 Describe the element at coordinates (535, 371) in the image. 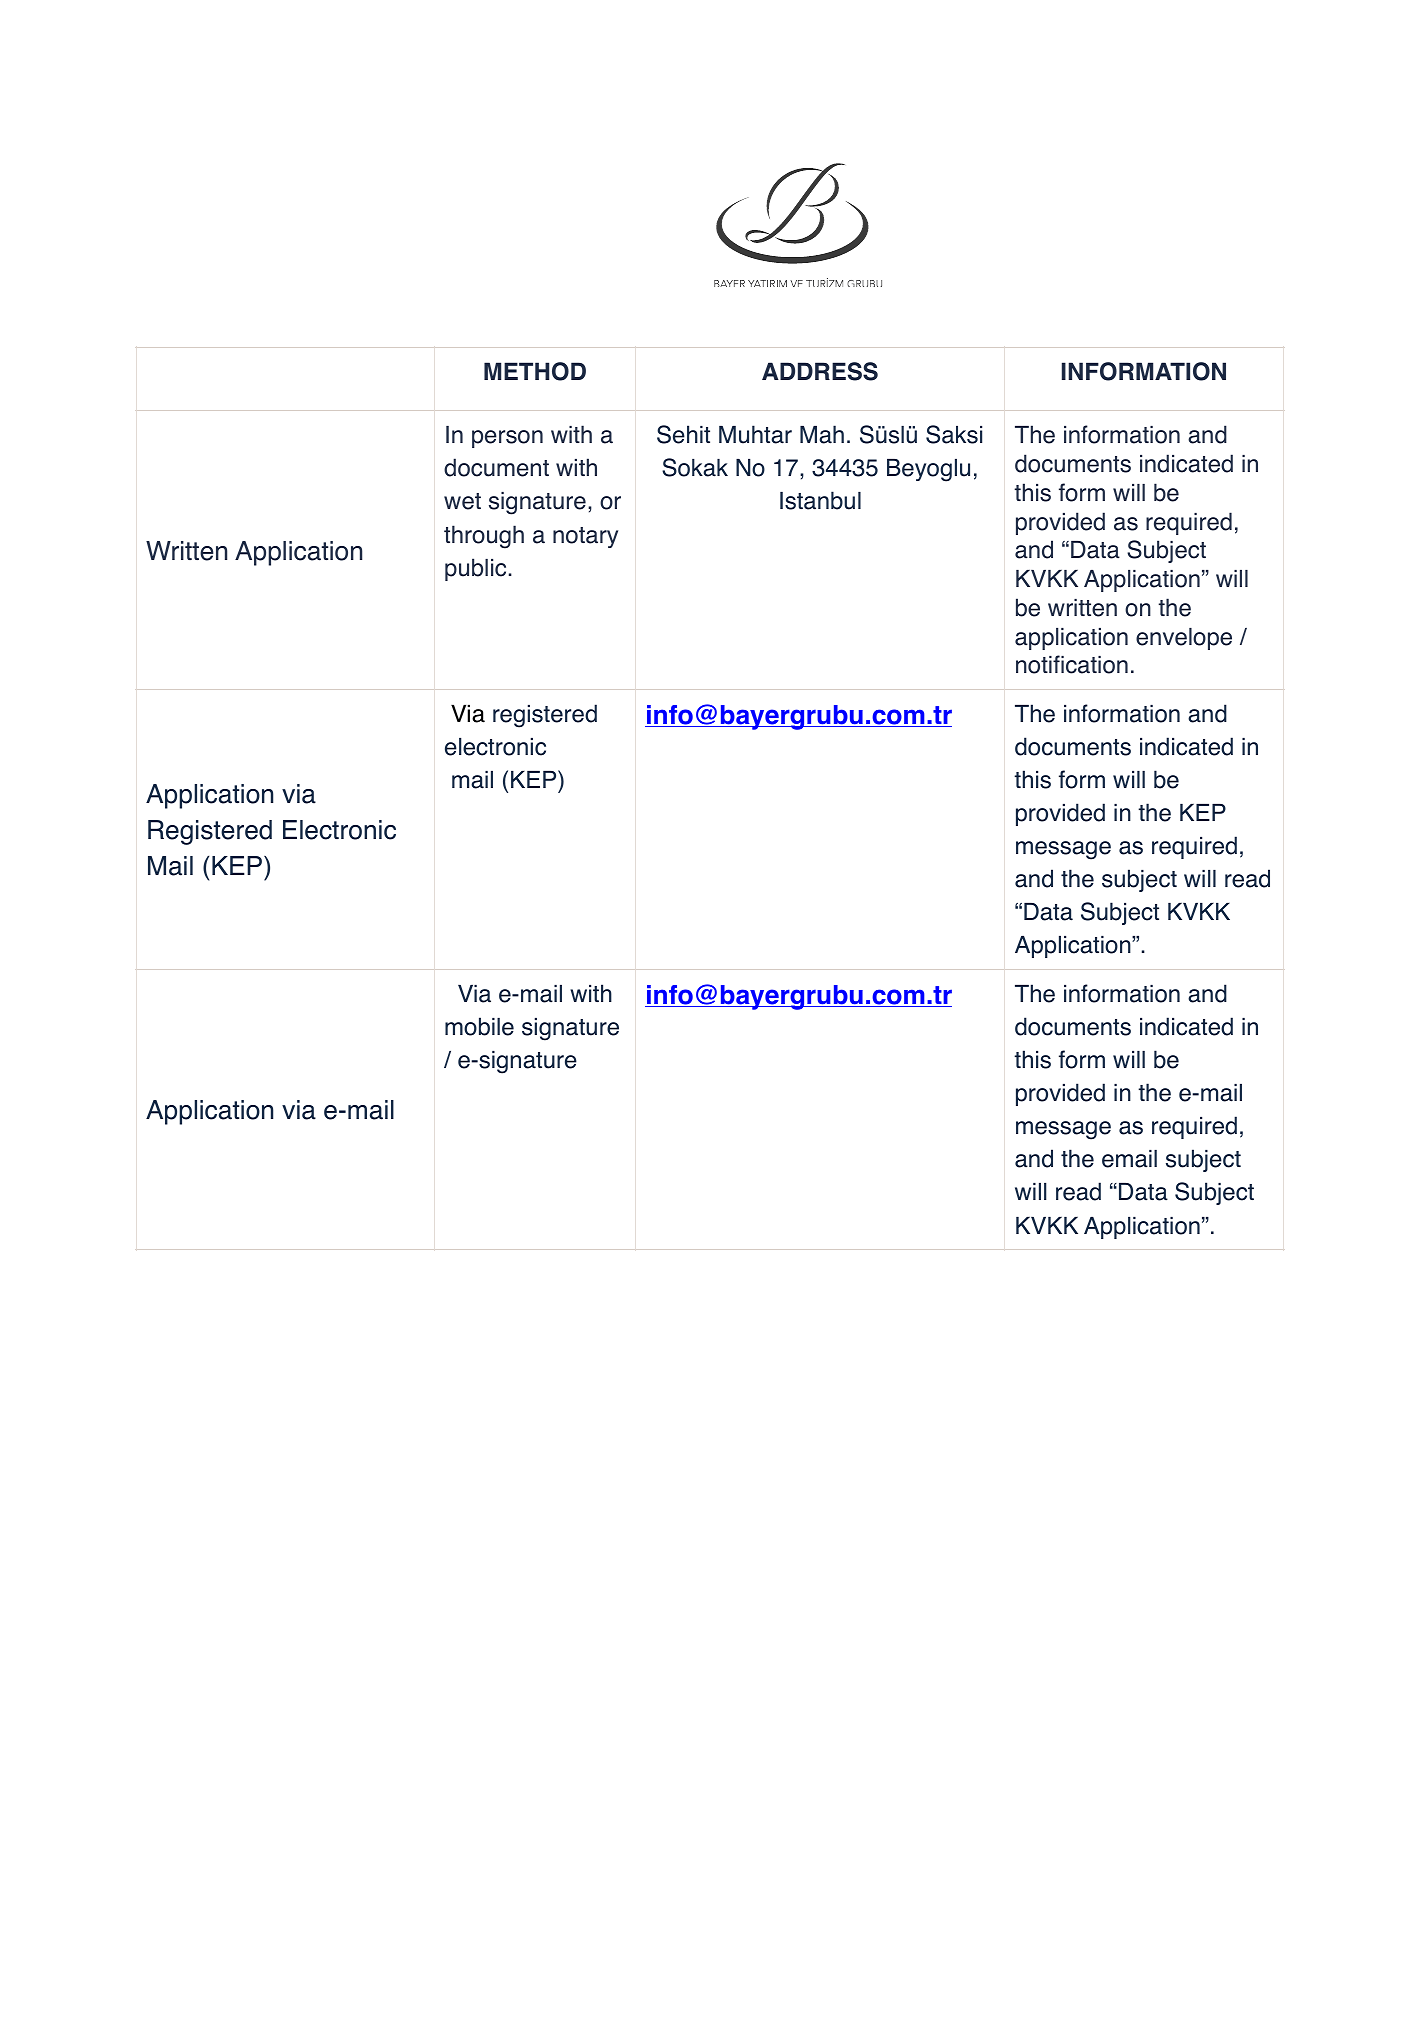

I see `METHOD` at that location.
